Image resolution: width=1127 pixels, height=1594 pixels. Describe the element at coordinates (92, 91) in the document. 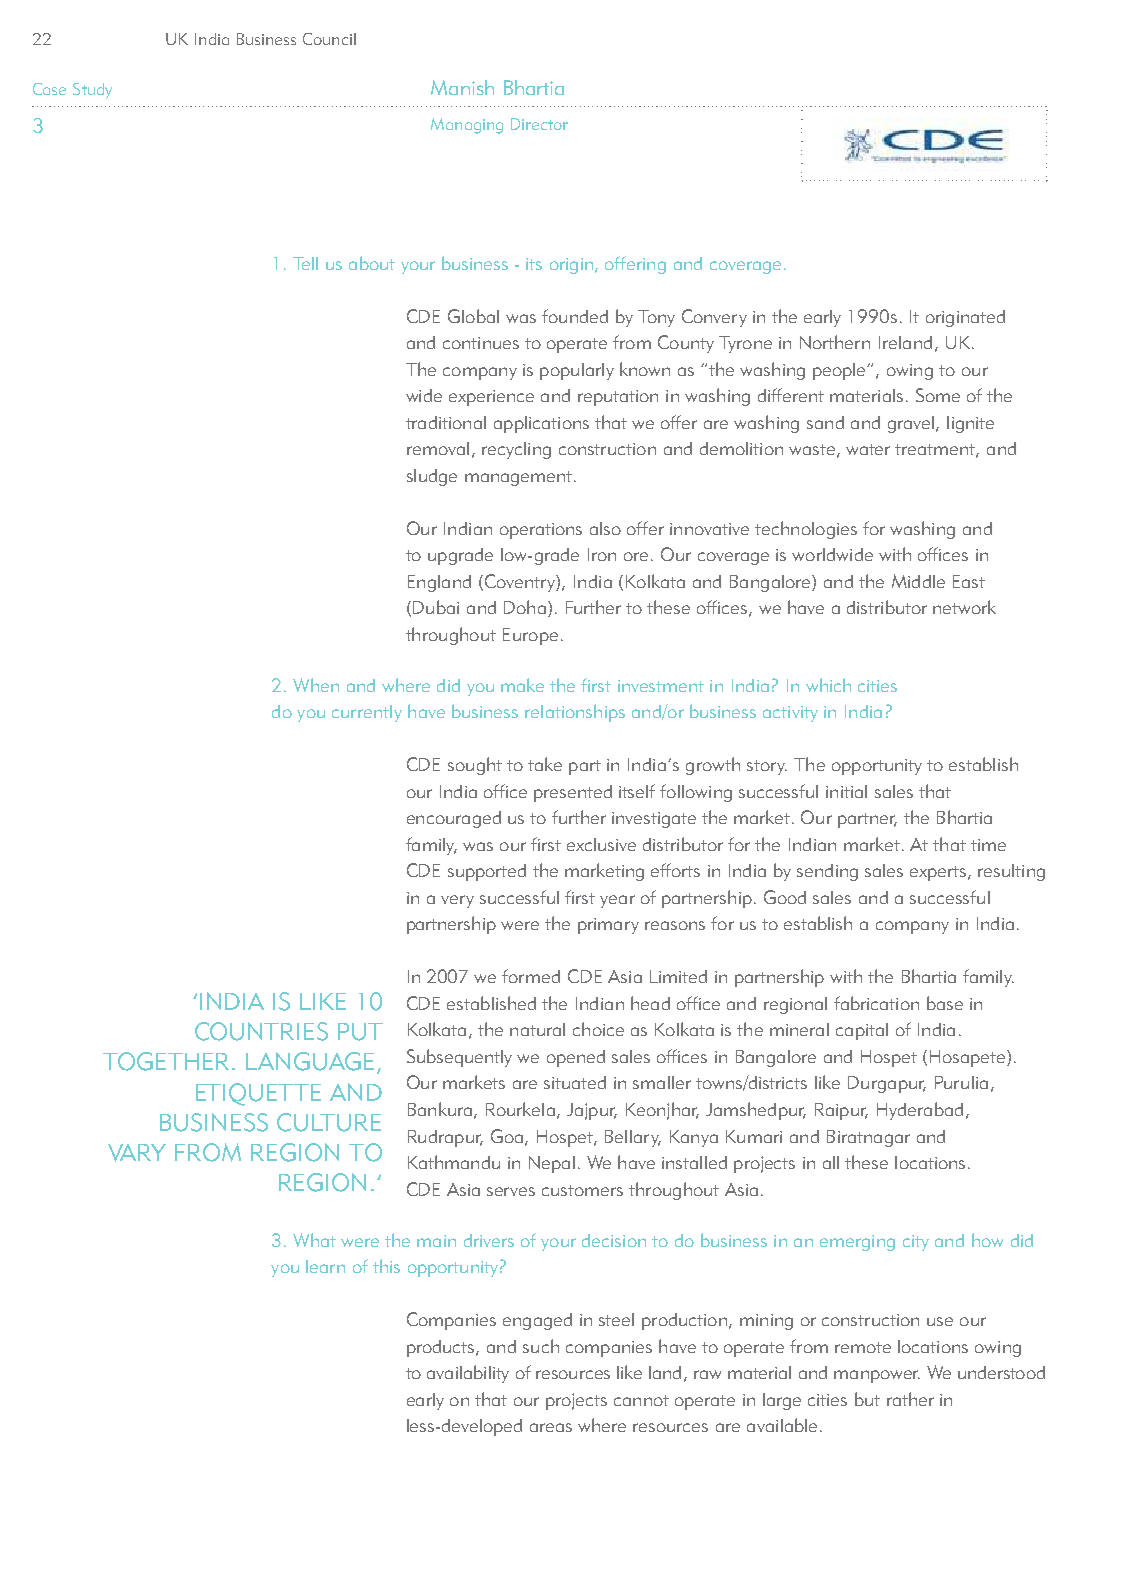

I see `Study` at that location.
